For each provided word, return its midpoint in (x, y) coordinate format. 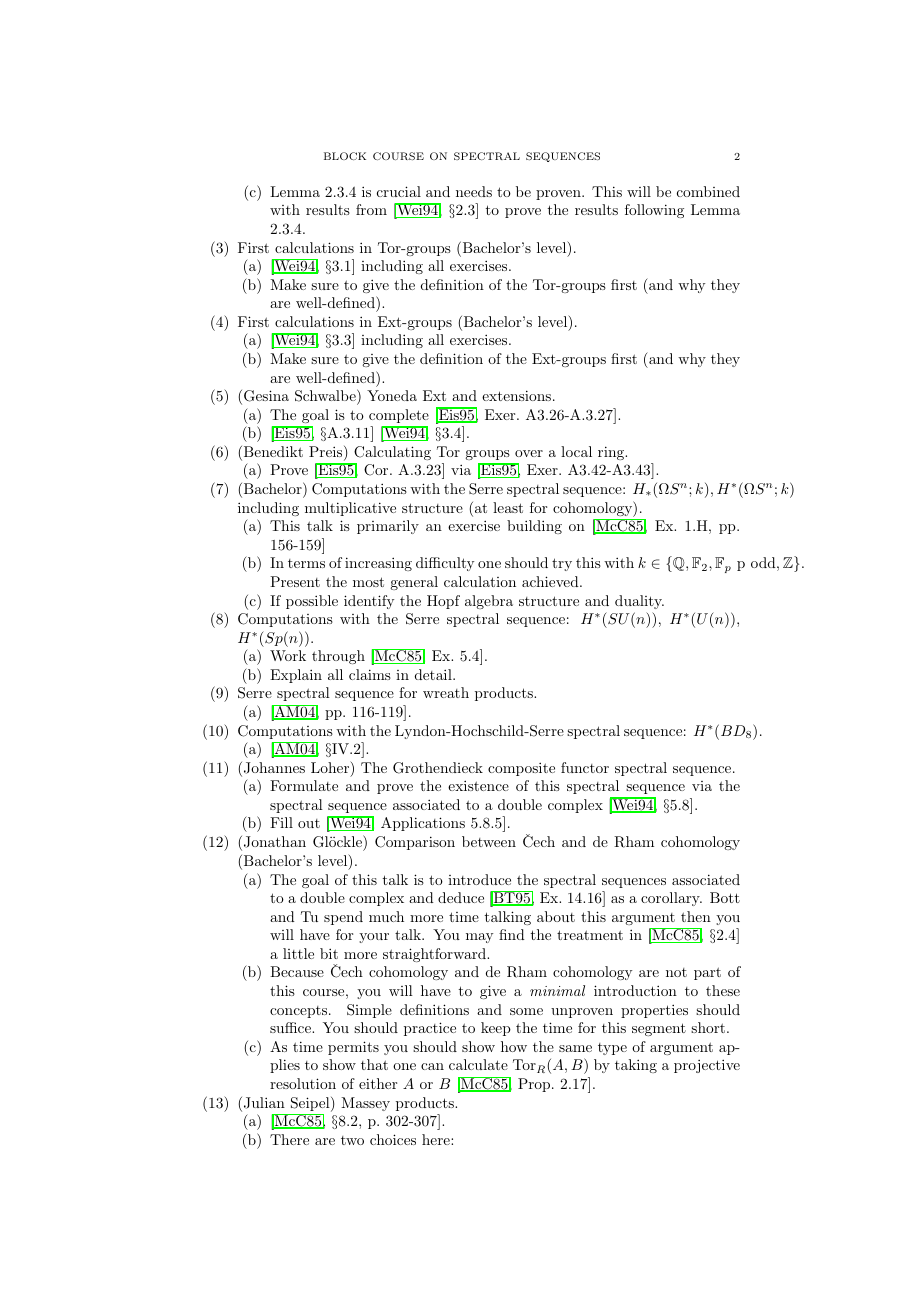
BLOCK (345, 156)
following (654, 211)
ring (612, 453)
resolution (303, 1083)
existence (478, 785)
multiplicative (350, 509)
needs (474, 191)
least (508, 507)
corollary (671, 899)
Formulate (304, 785)
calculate (478, 1064)
